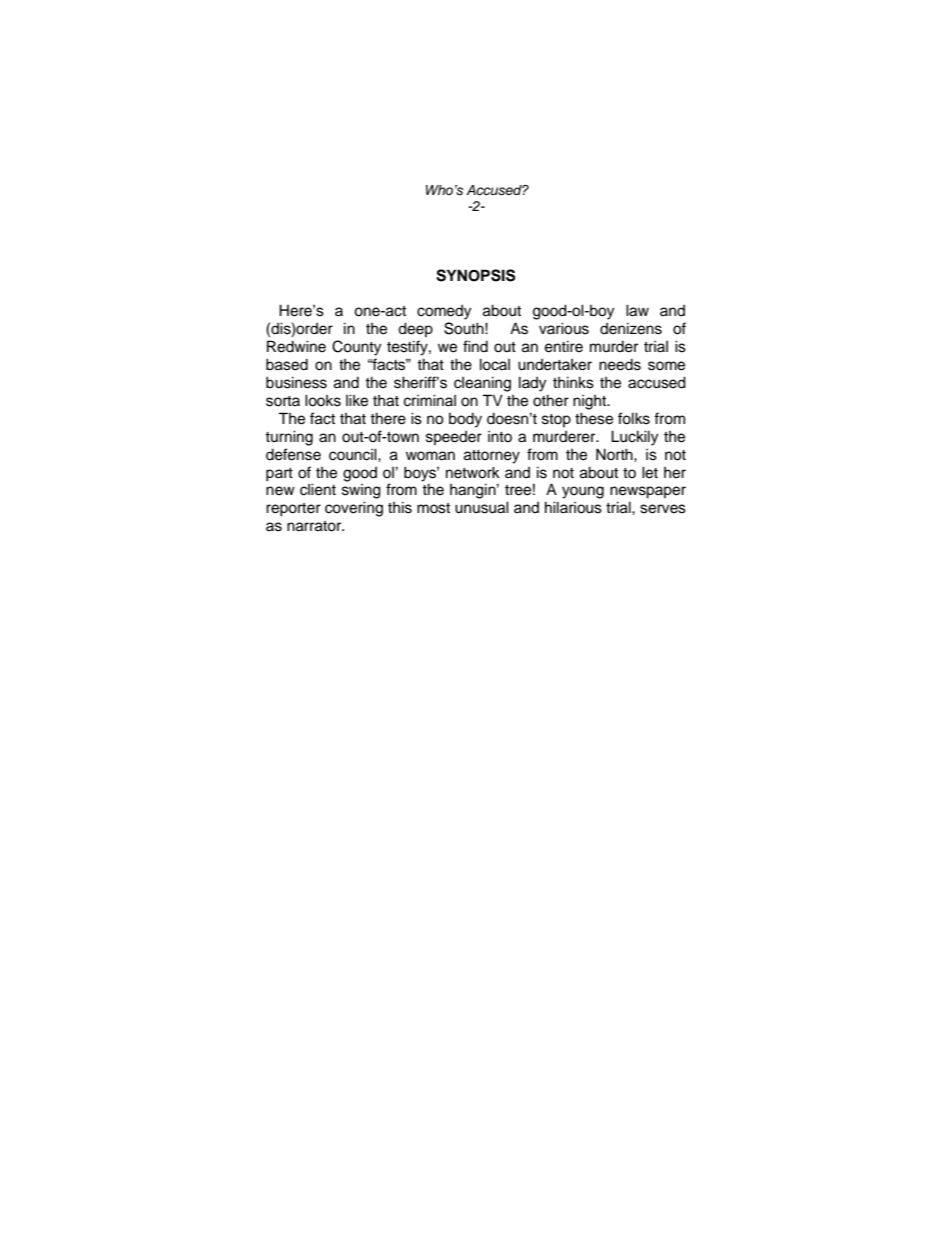 This image has height=1233, width=952. I want to click on business, so click(296, 382).
